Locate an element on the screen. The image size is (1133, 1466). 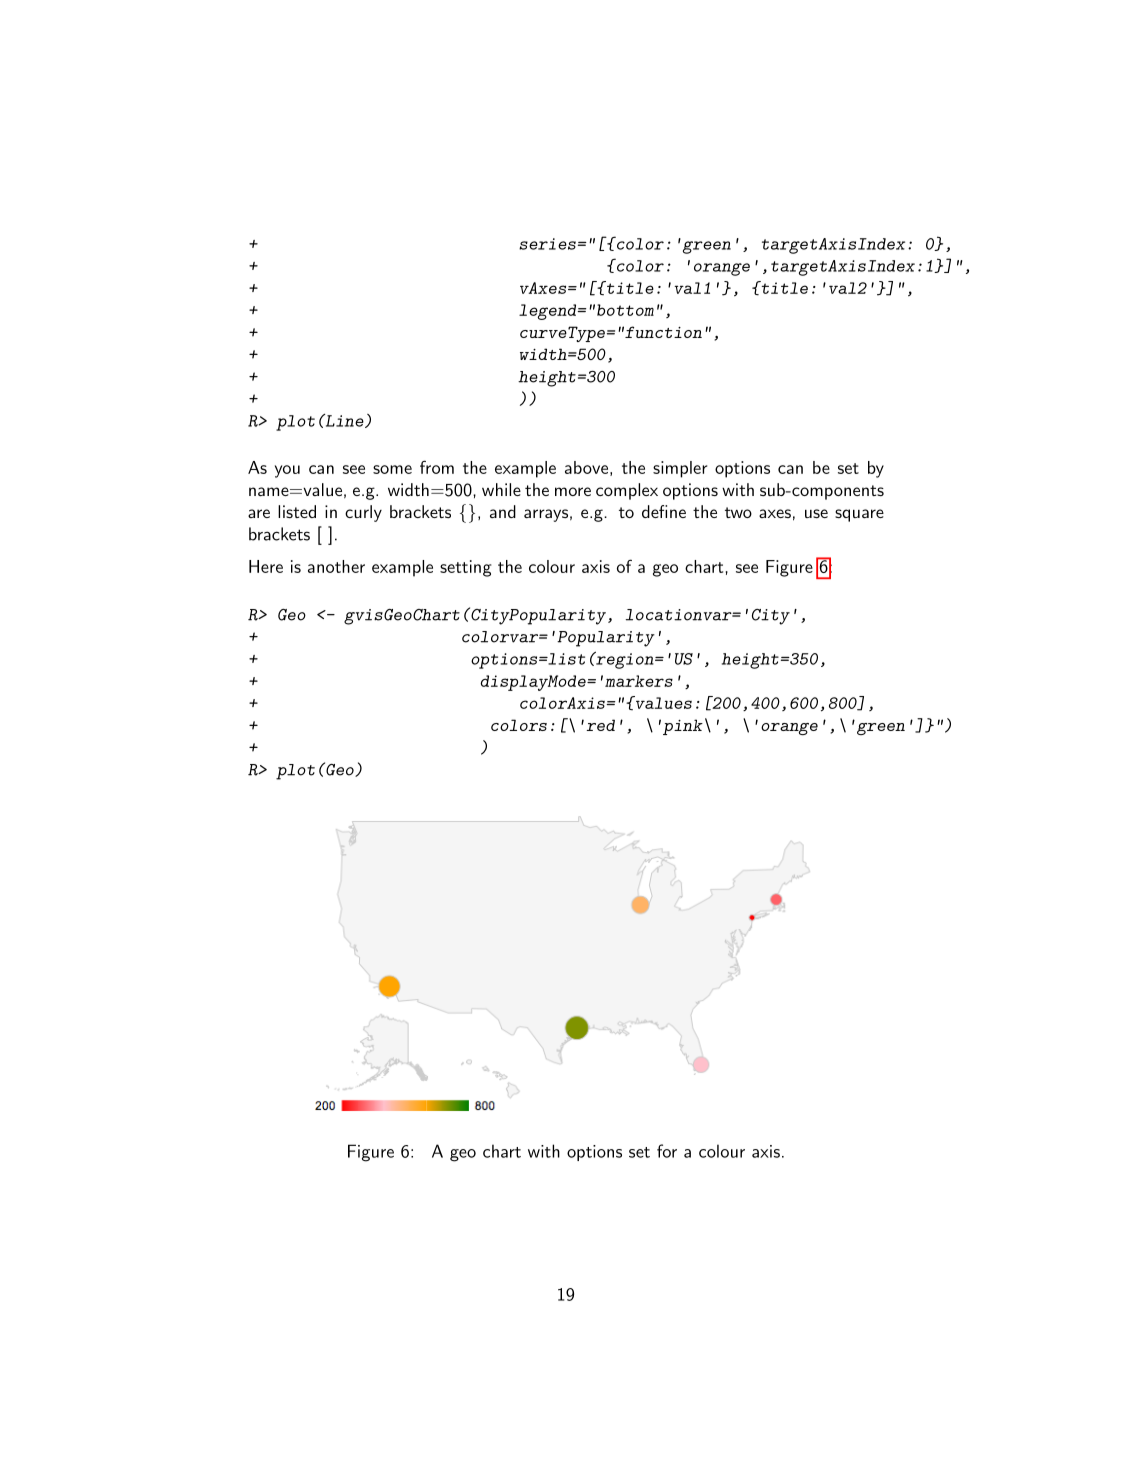
complex is located at coordinates (627, 491).
